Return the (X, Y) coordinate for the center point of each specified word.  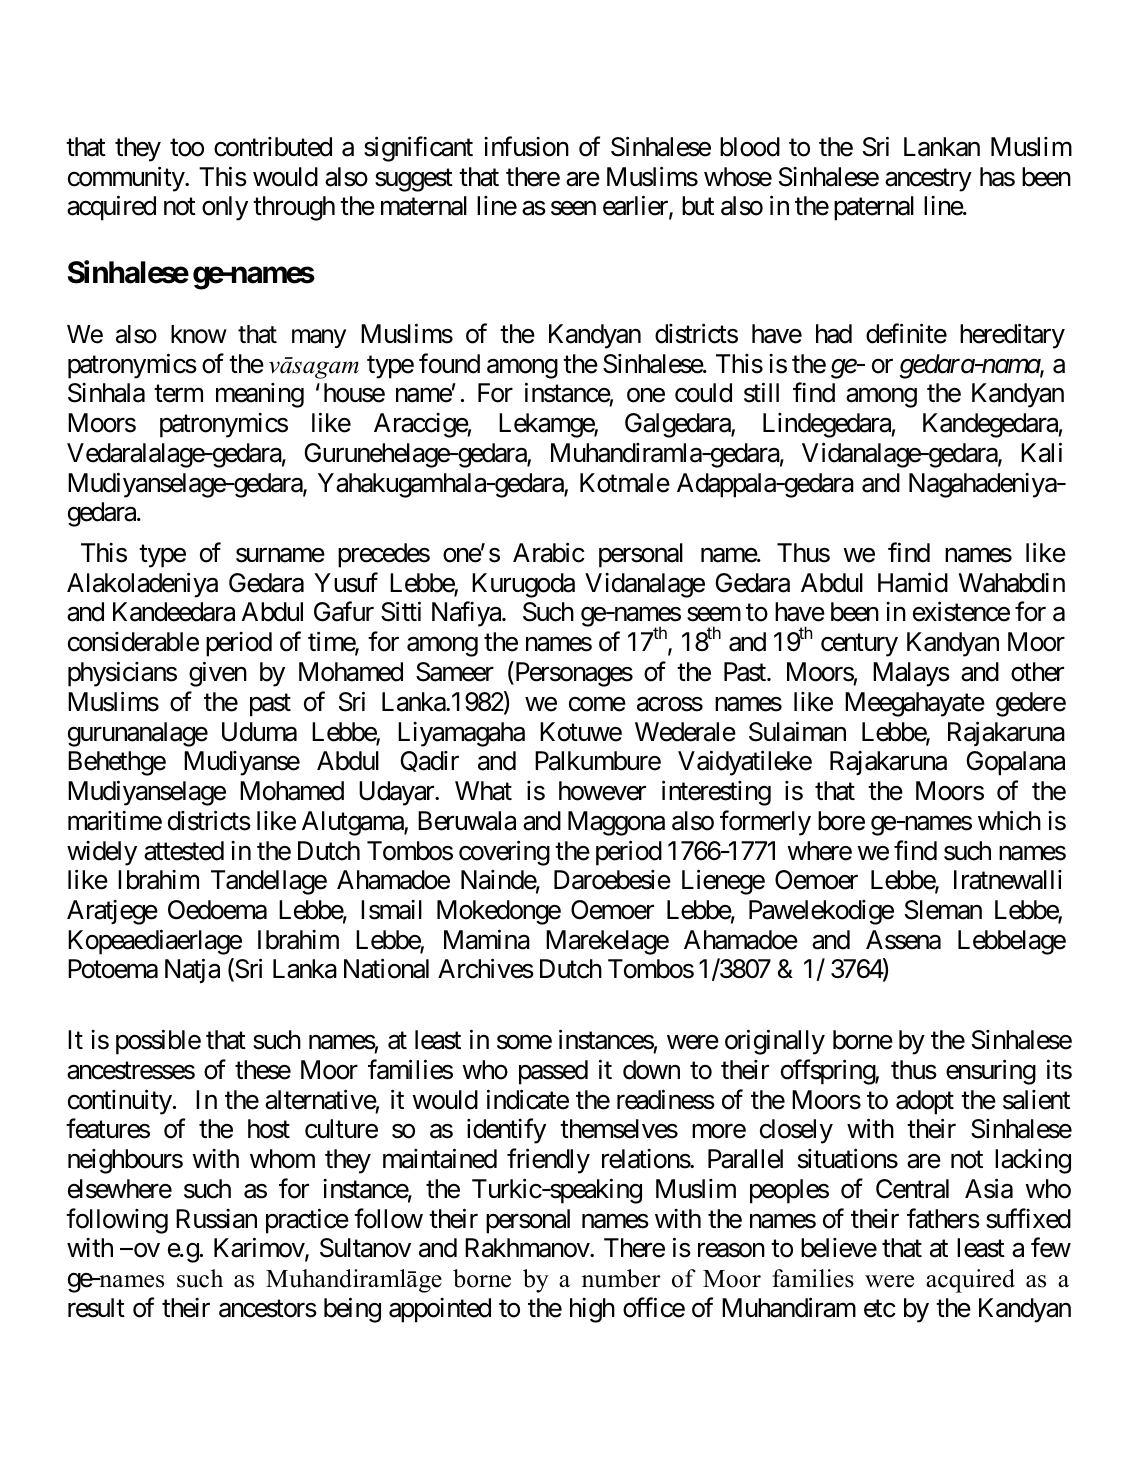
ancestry (928, 180)
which (1009, 820)
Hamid (913, 582)
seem (714, 615)
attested (184, 851)
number (621, 1278)
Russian (216, 1219)
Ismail (391, 910)
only (225, 208)
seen (573, 209)
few (1051, 1248)
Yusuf (346, 582)
